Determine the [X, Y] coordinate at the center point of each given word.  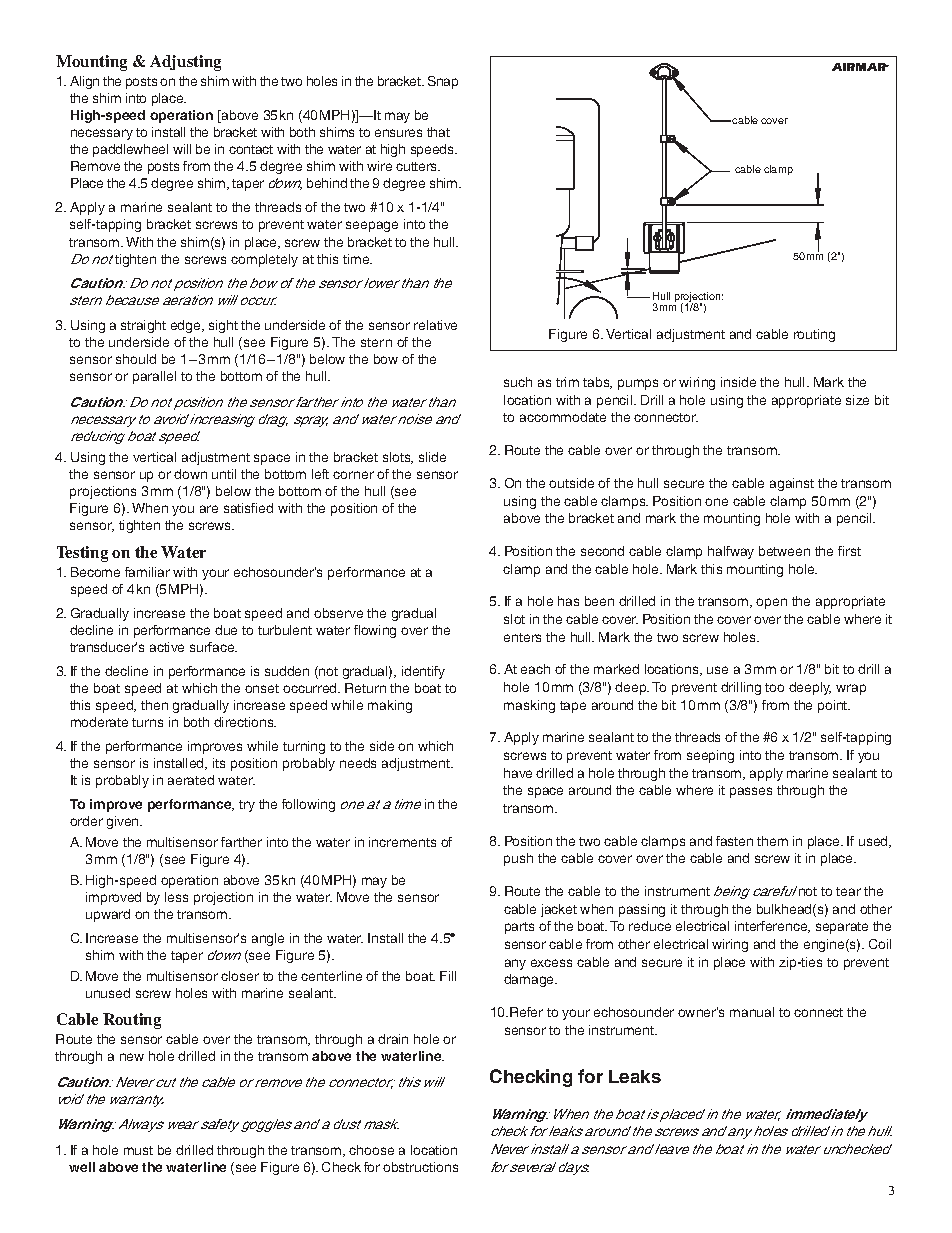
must [138, 1150]
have [518, 773]
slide [432, 457]
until [224, 474]
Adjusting [185, 63]
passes [751, 792]
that [438, 132]
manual [752, 1012]
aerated [191, 780]
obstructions [420, 1167]
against [792, 484]
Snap [443, 82]
